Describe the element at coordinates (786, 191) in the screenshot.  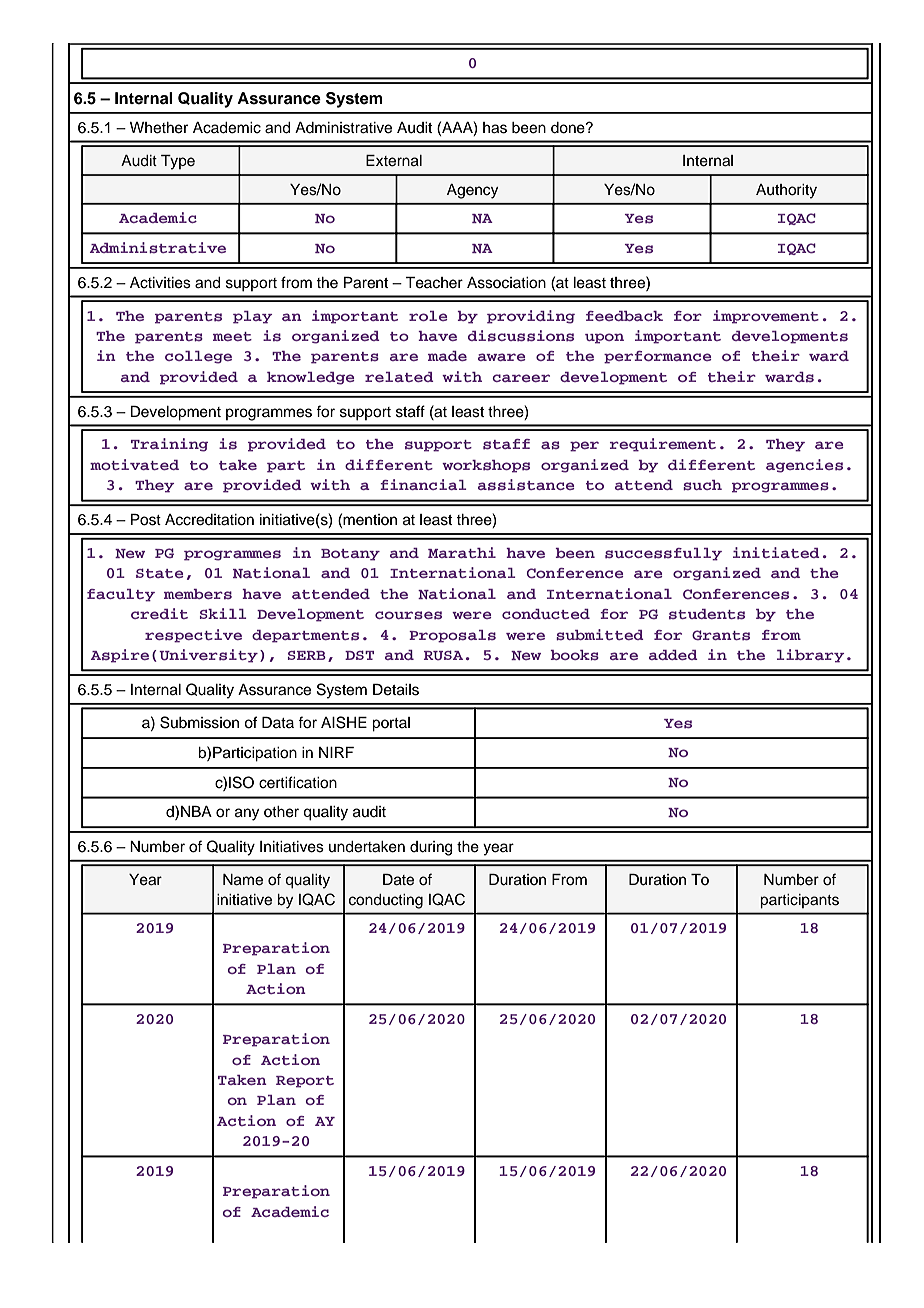
I see `Authority` at that location.
